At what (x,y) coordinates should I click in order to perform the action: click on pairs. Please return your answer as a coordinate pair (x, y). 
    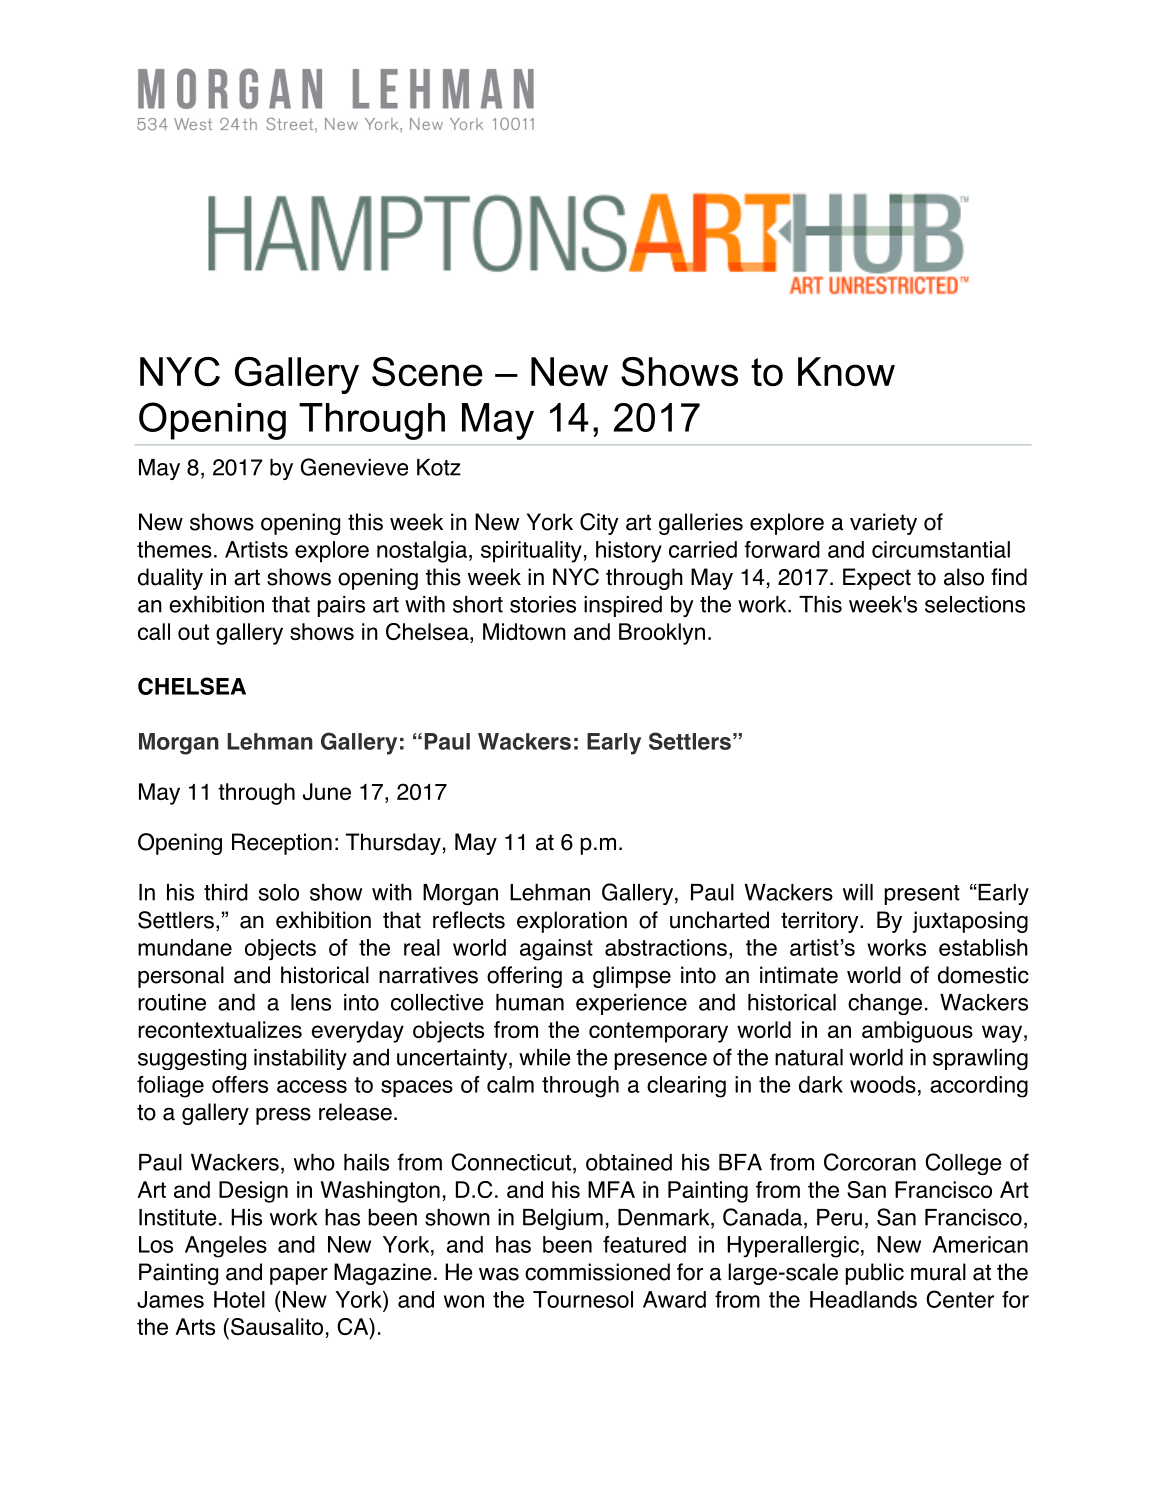
    Looking at the image, I should click on (341, 606).
